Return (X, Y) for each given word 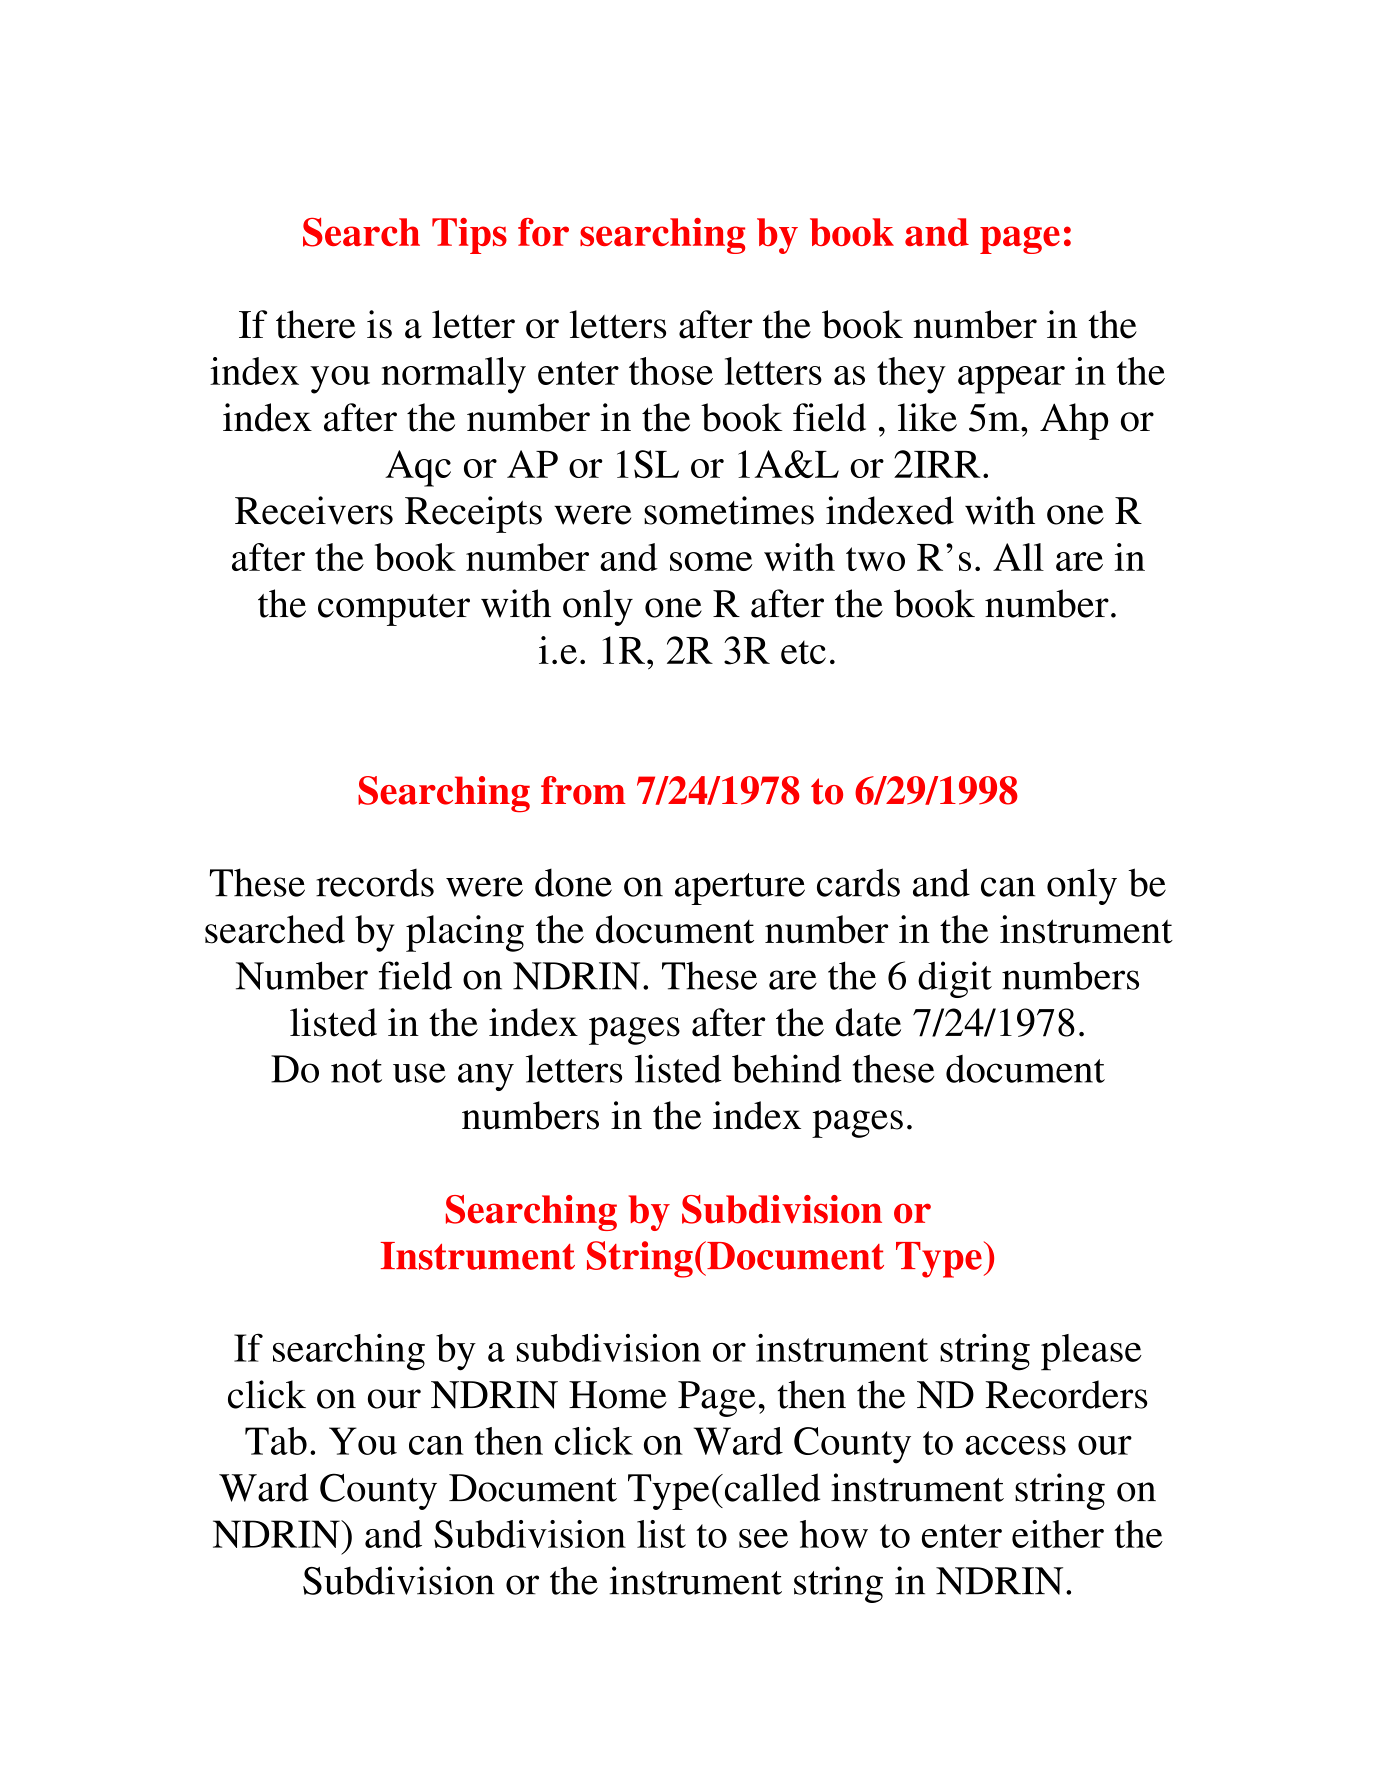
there (316, 324)
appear (1011, 380)
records (375, 883)
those (671, 371)
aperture (740, 889)
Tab (276, 1441)
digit (955, 979)
